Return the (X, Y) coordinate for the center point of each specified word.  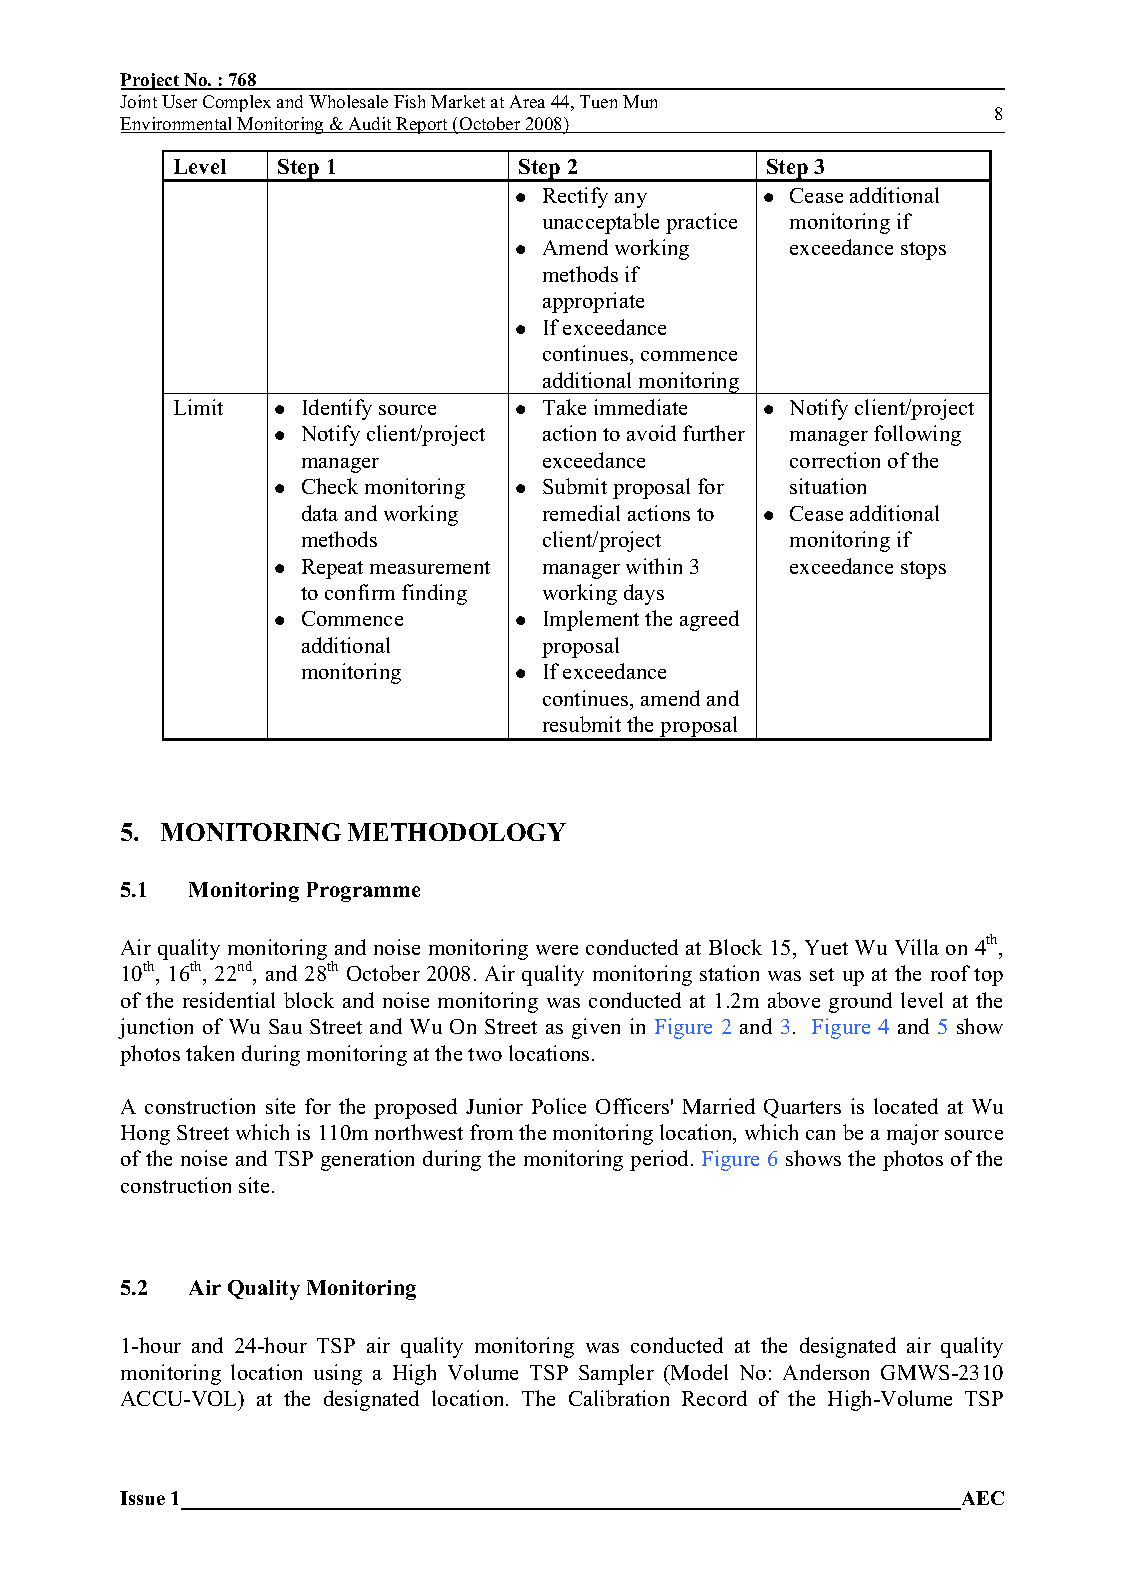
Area (527, 101)
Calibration (619, 1398)
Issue (142, 1498)
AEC (983, 1498)
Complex (237, 103)
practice (701, 223)
